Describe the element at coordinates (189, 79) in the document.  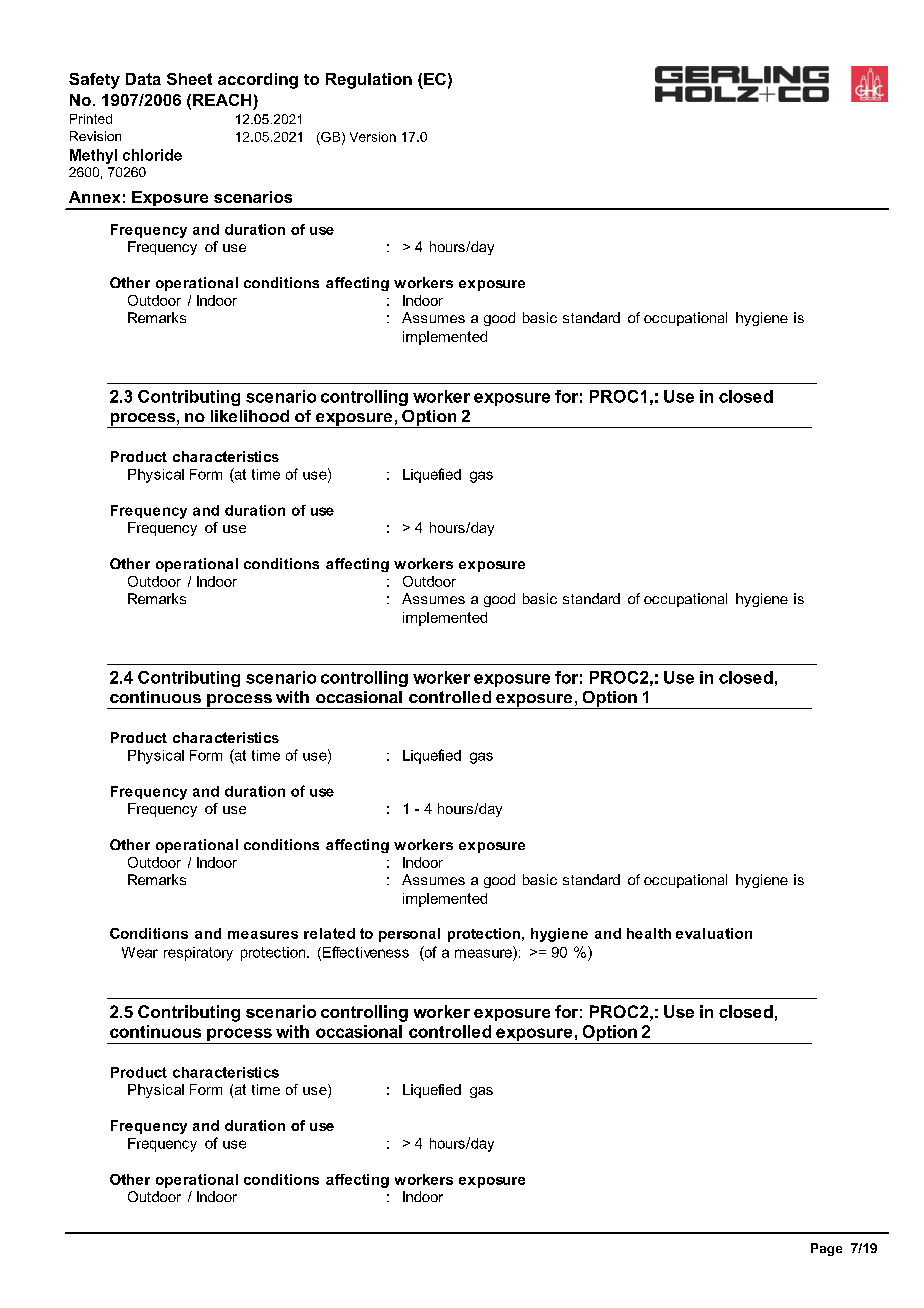
I see `Sheet` at that location.
